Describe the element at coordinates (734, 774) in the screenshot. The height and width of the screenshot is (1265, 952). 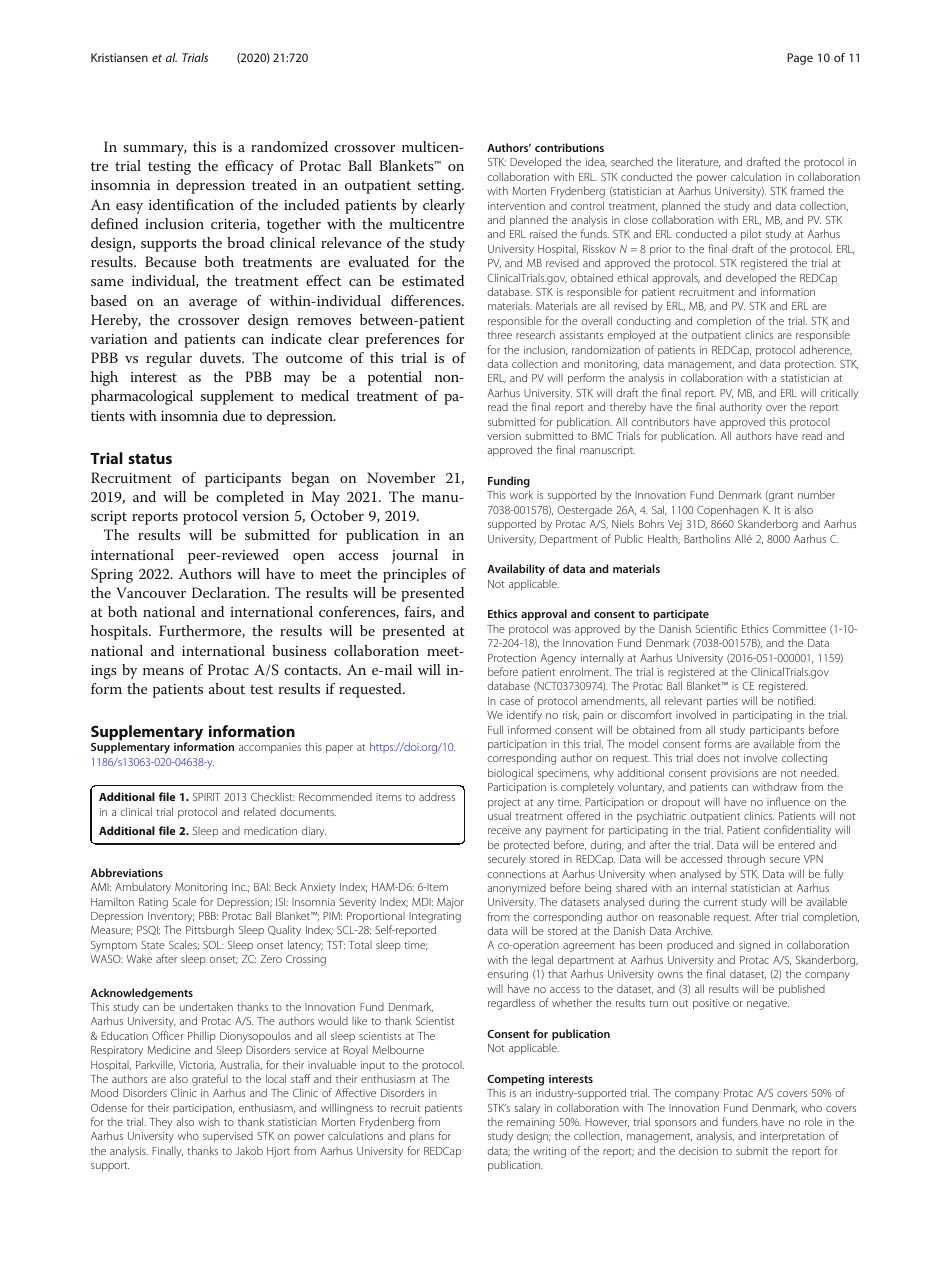
I see `provisions` at that location.
